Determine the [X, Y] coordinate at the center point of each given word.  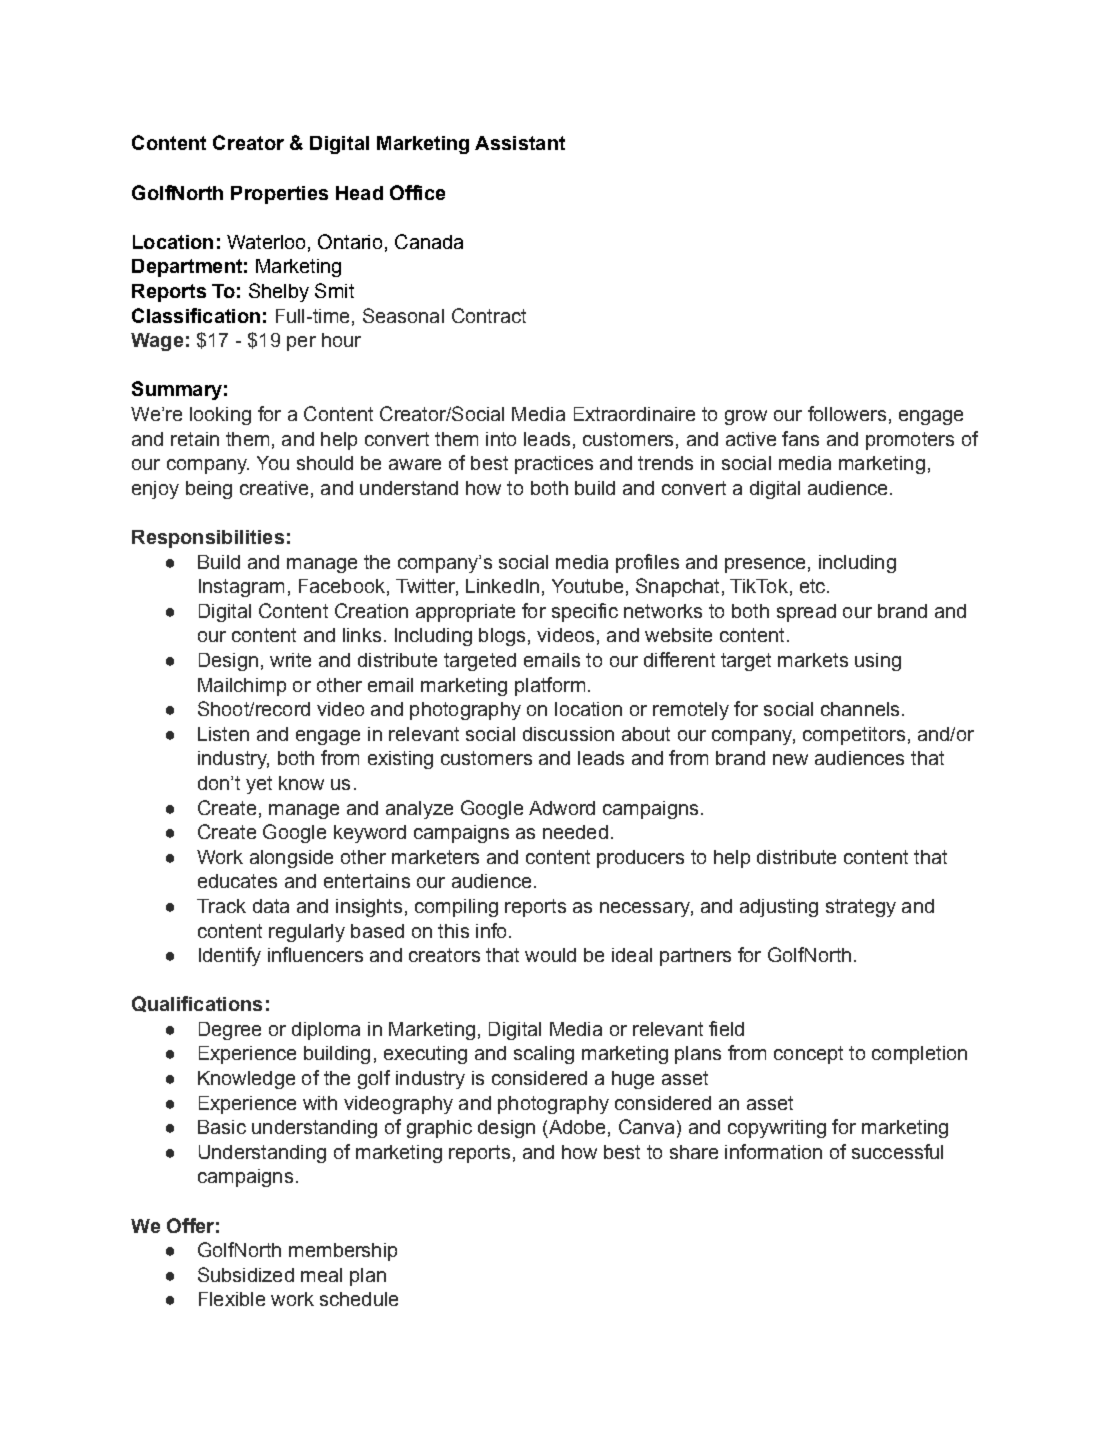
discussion [568, 734]
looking [220, 416]
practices [554, 465]
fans [800, 438]
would [550, 955]
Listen [223, 734]
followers [847, 413]
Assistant [520, 143]
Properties [279, 195]
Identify [230, 956]
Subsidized [246, 1274]
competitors [854, 736]
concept [808, 1055]
